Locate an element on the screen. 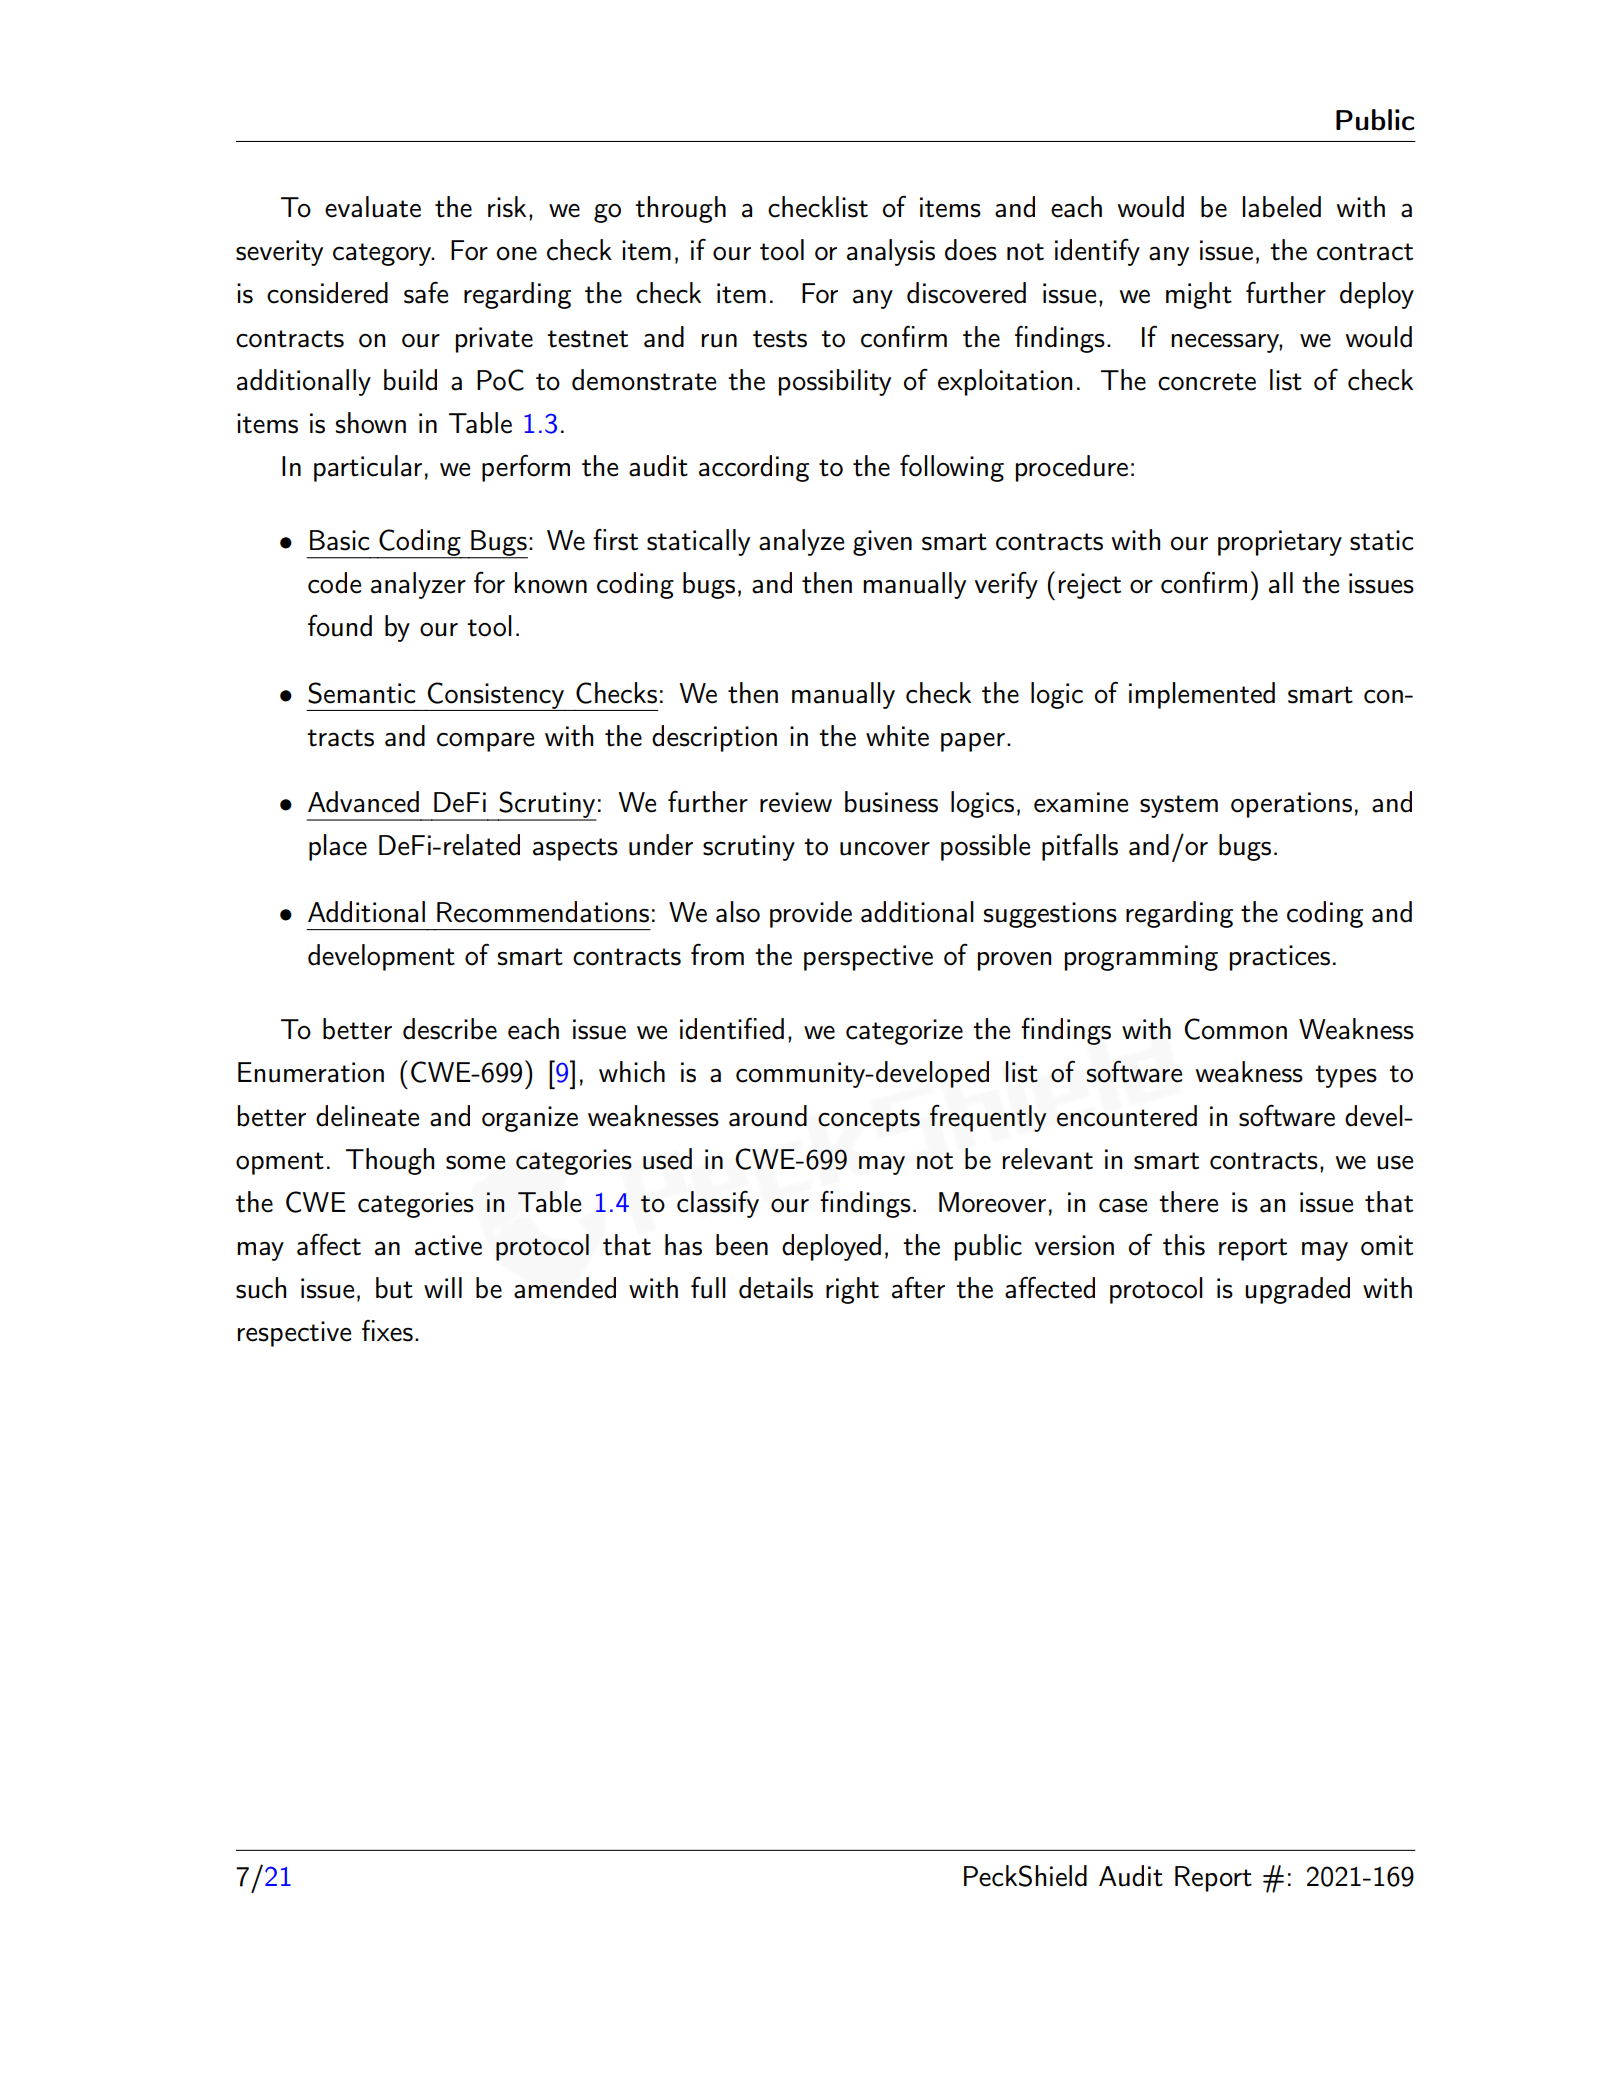  given is located at coordinates (882, 543).
